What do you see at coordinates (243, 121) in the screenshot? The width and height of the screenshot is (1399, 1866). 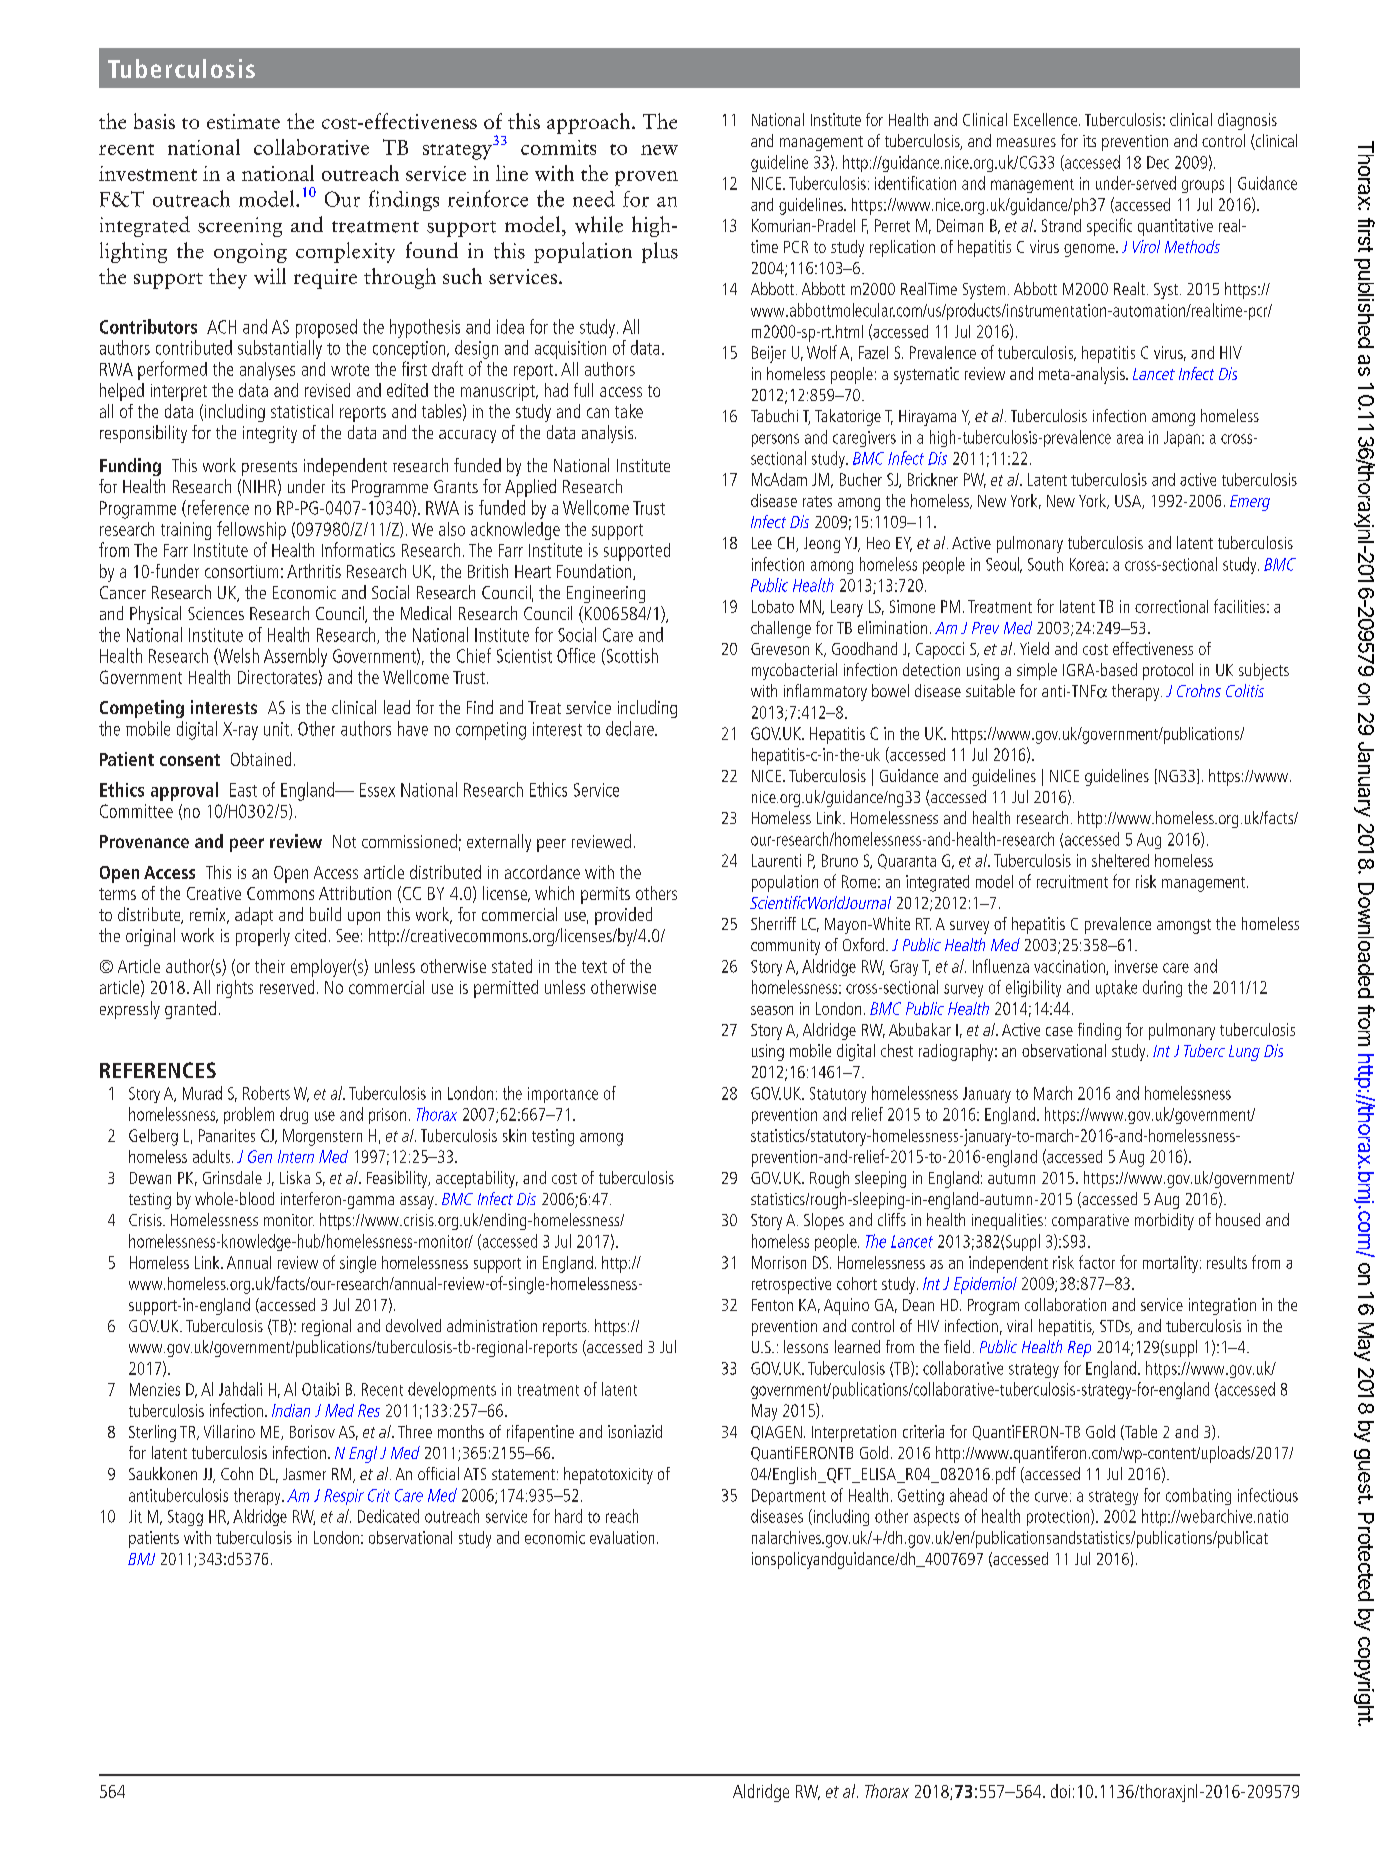 I see `estimate` at bounding box center [243, 121].
